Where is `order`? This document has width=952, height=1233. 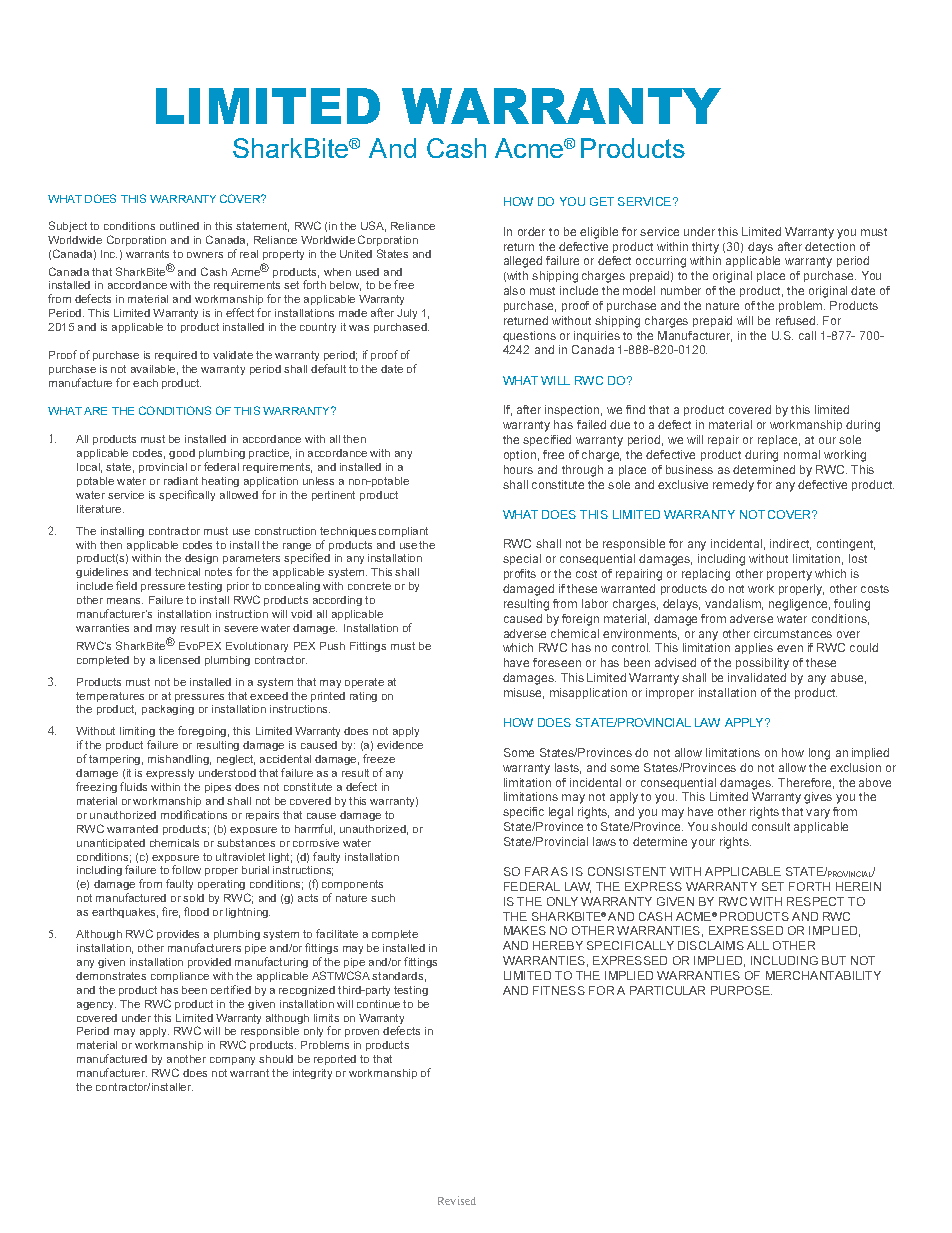
order is located at coordinates (531, 231).
